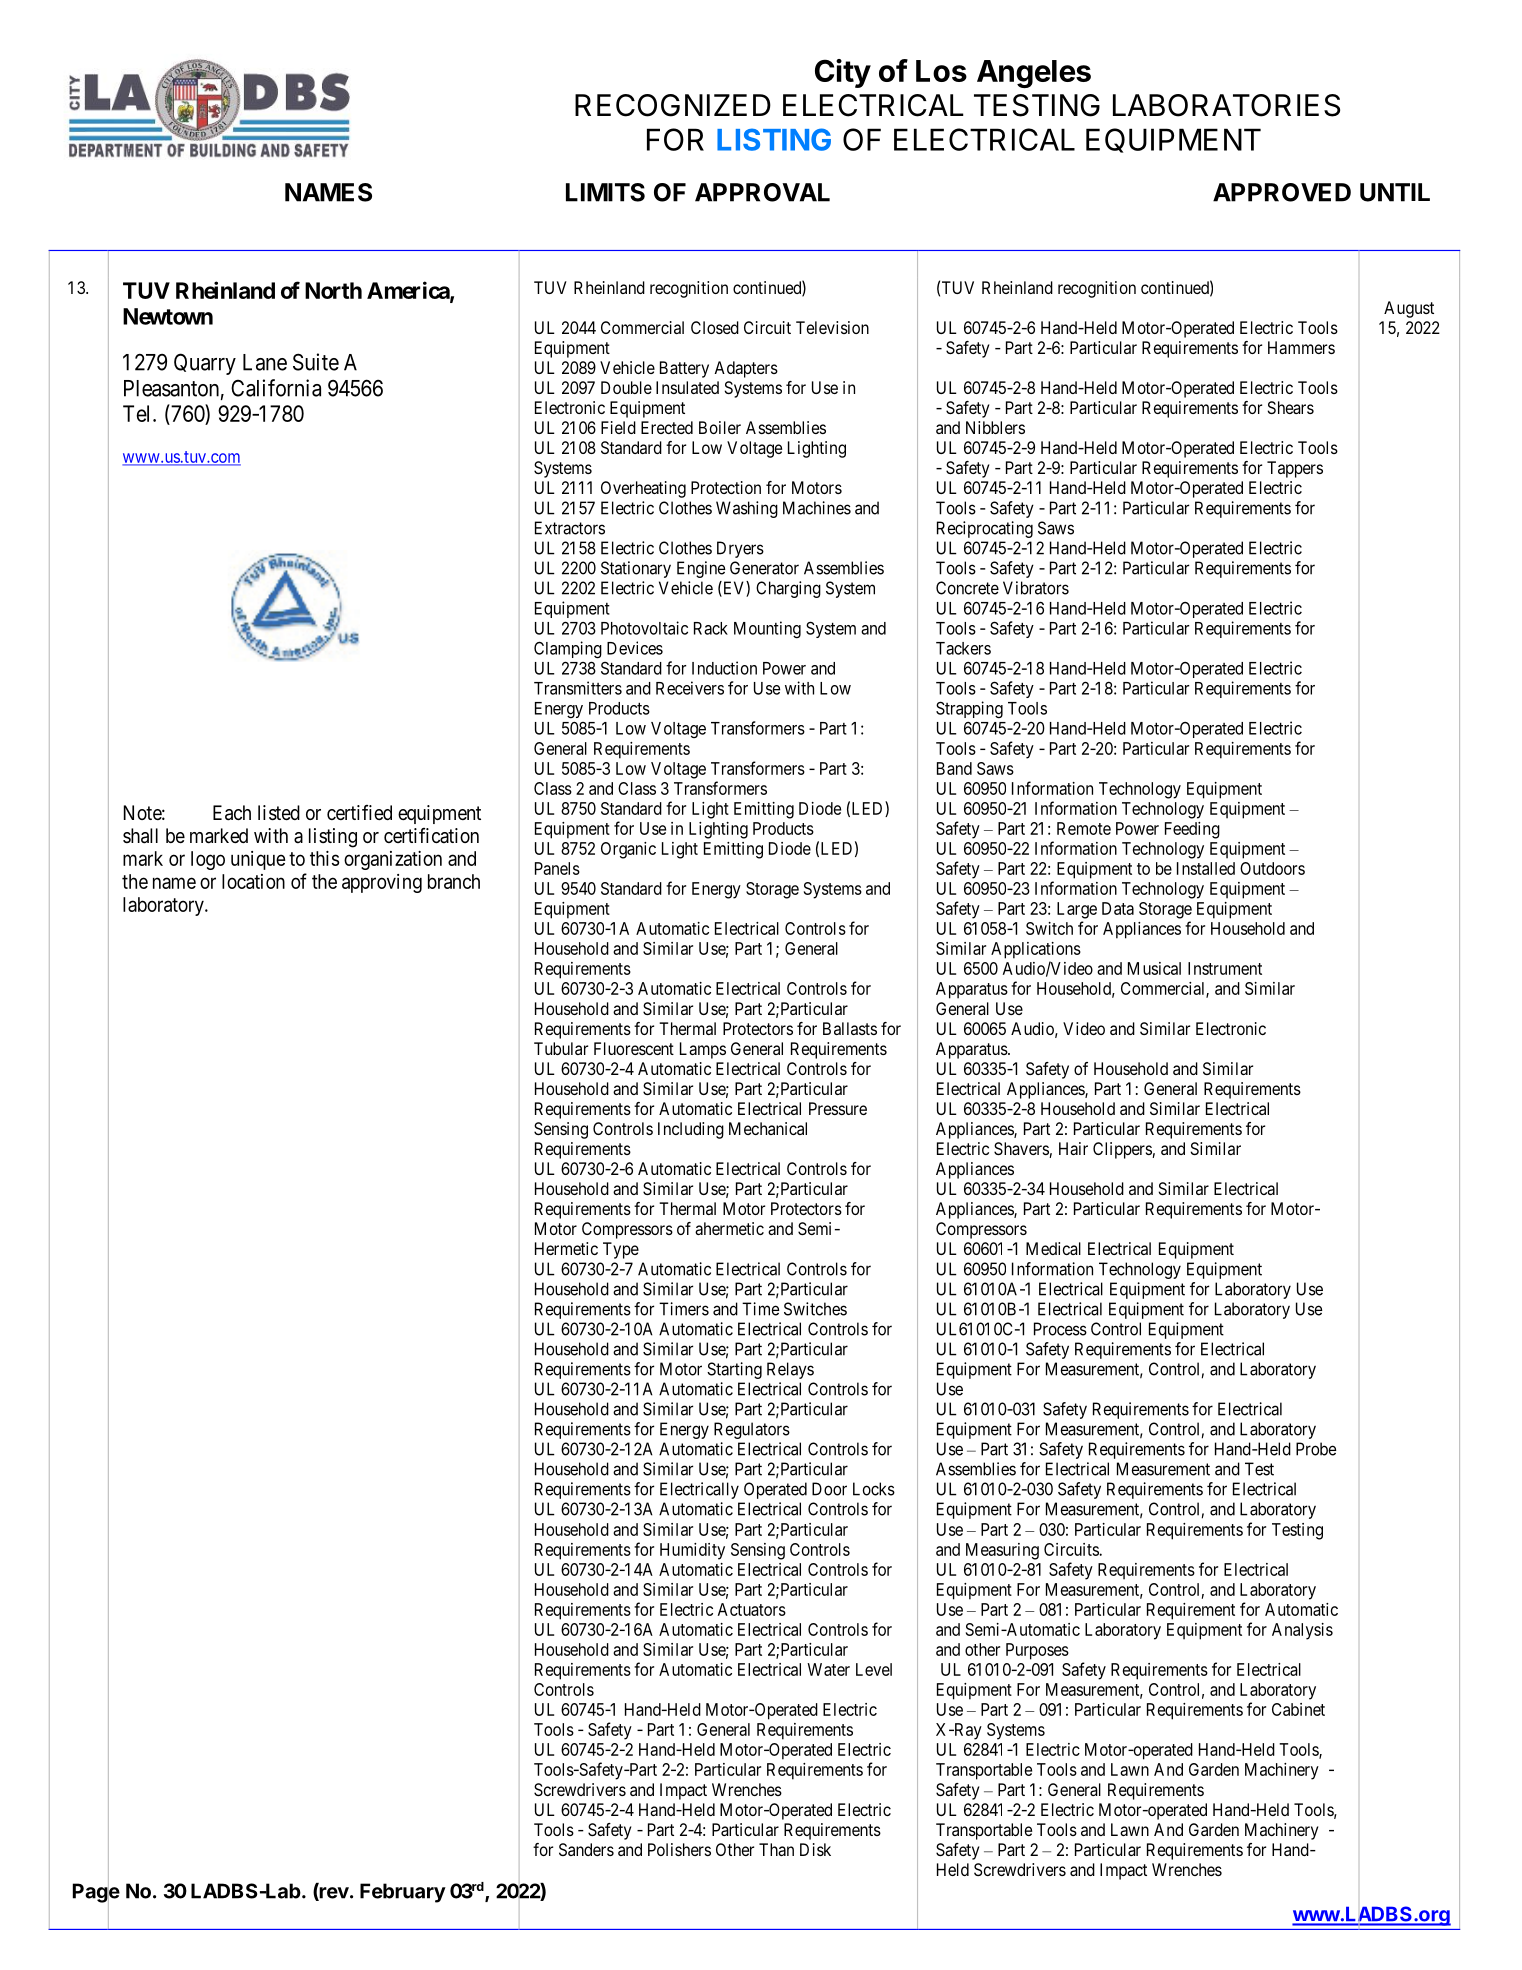 The height and width of the page is (1970, 1522). What do you see at coordinates (673, 105) in the page?
I see `RECOGNIZED` at bounding box center [673, 105].
